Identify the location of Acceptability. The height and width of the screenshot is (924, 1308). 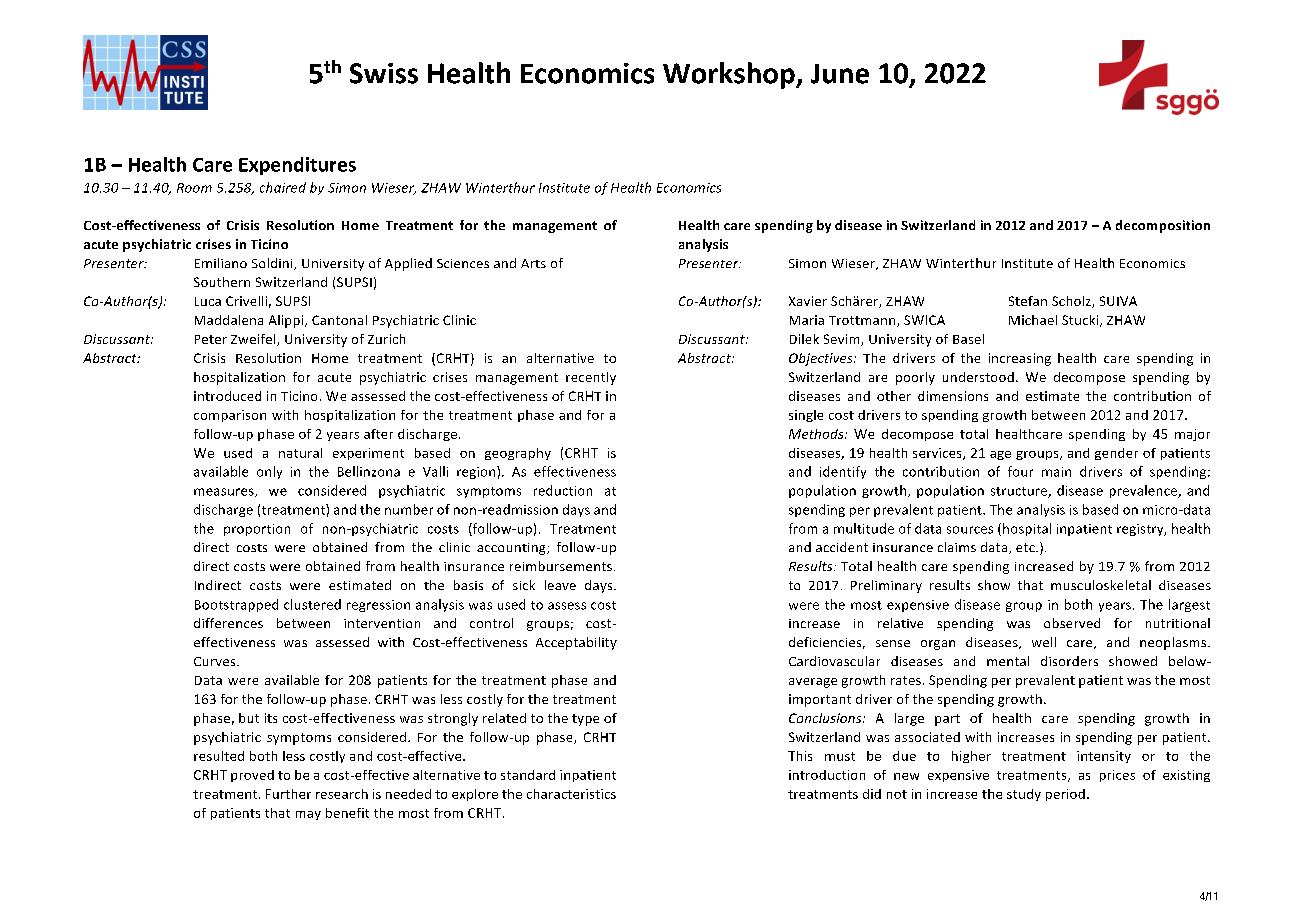
(576, 643).
